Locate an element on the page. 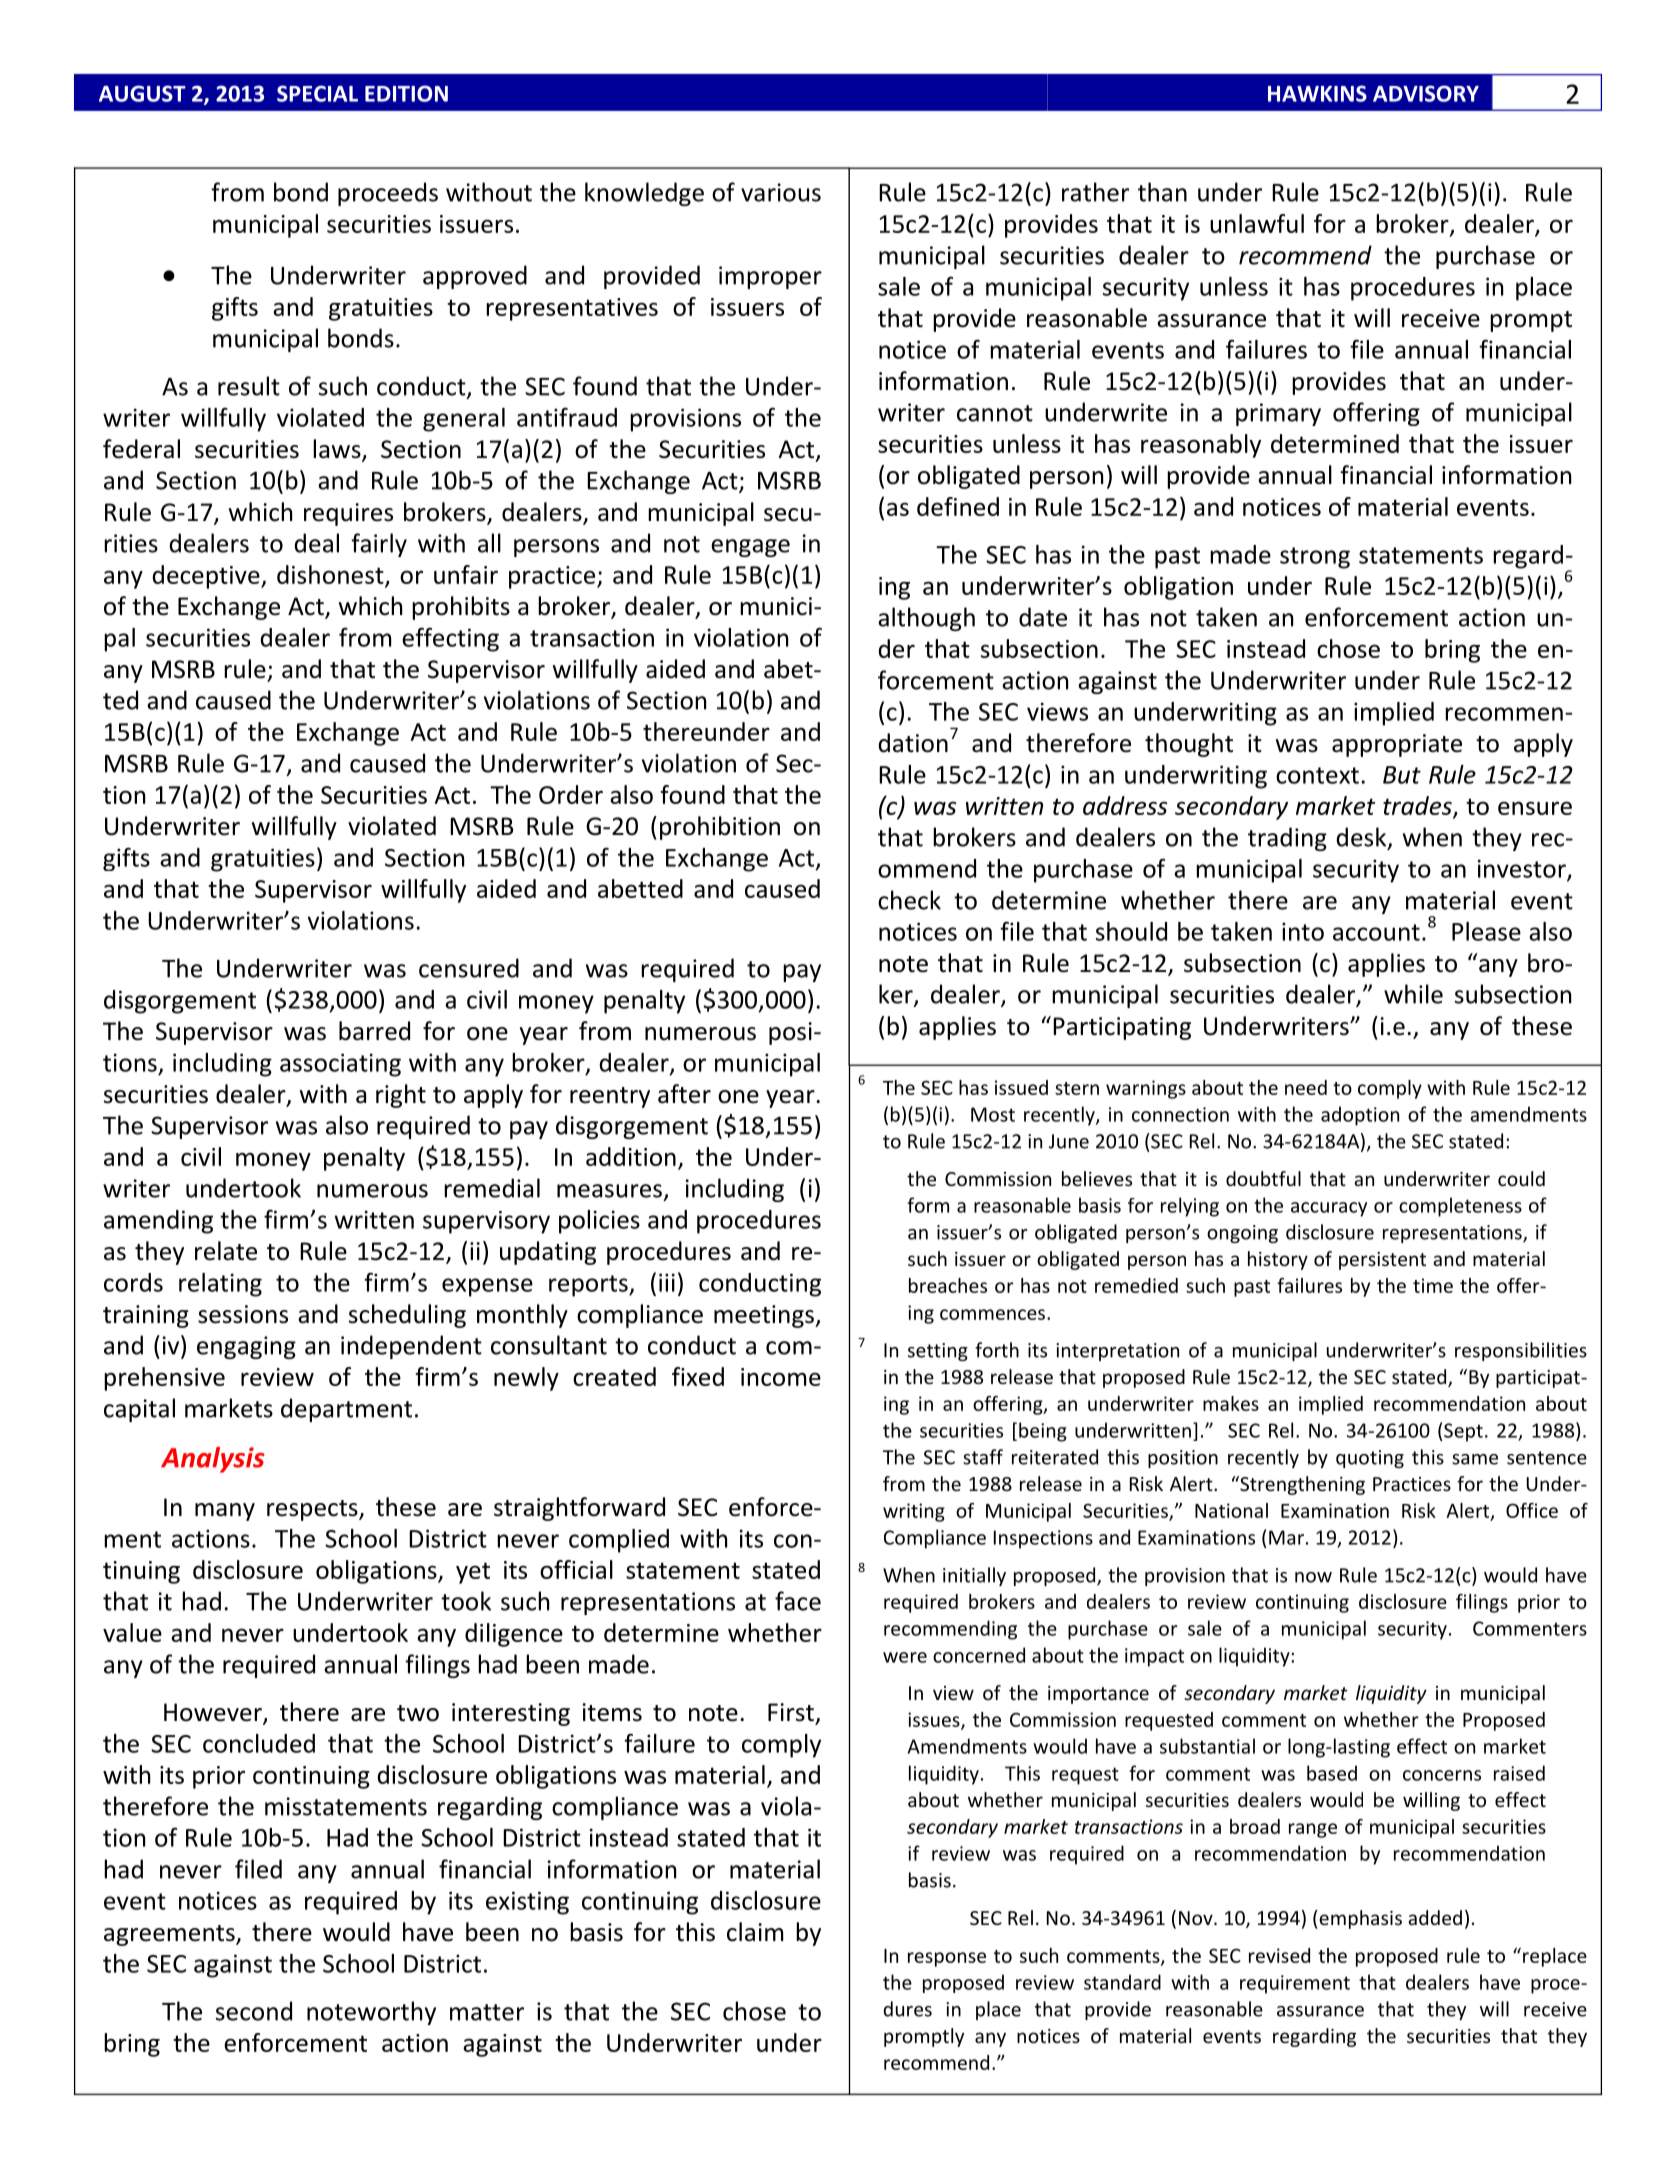 The width and height of the image is (1676, 2169). after is located at coordinates (684, 1094).
